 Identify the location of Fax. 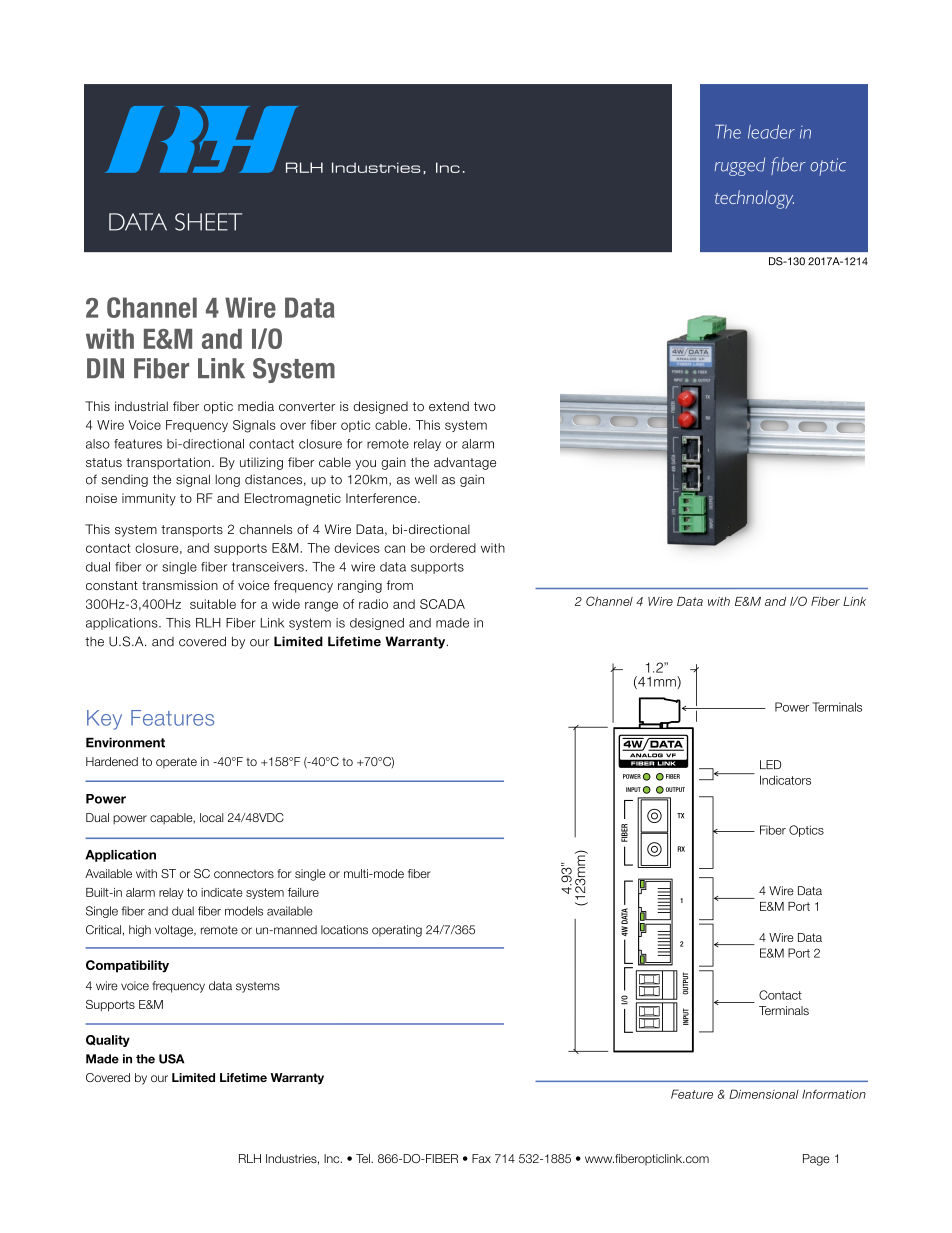
(481, 1158).
